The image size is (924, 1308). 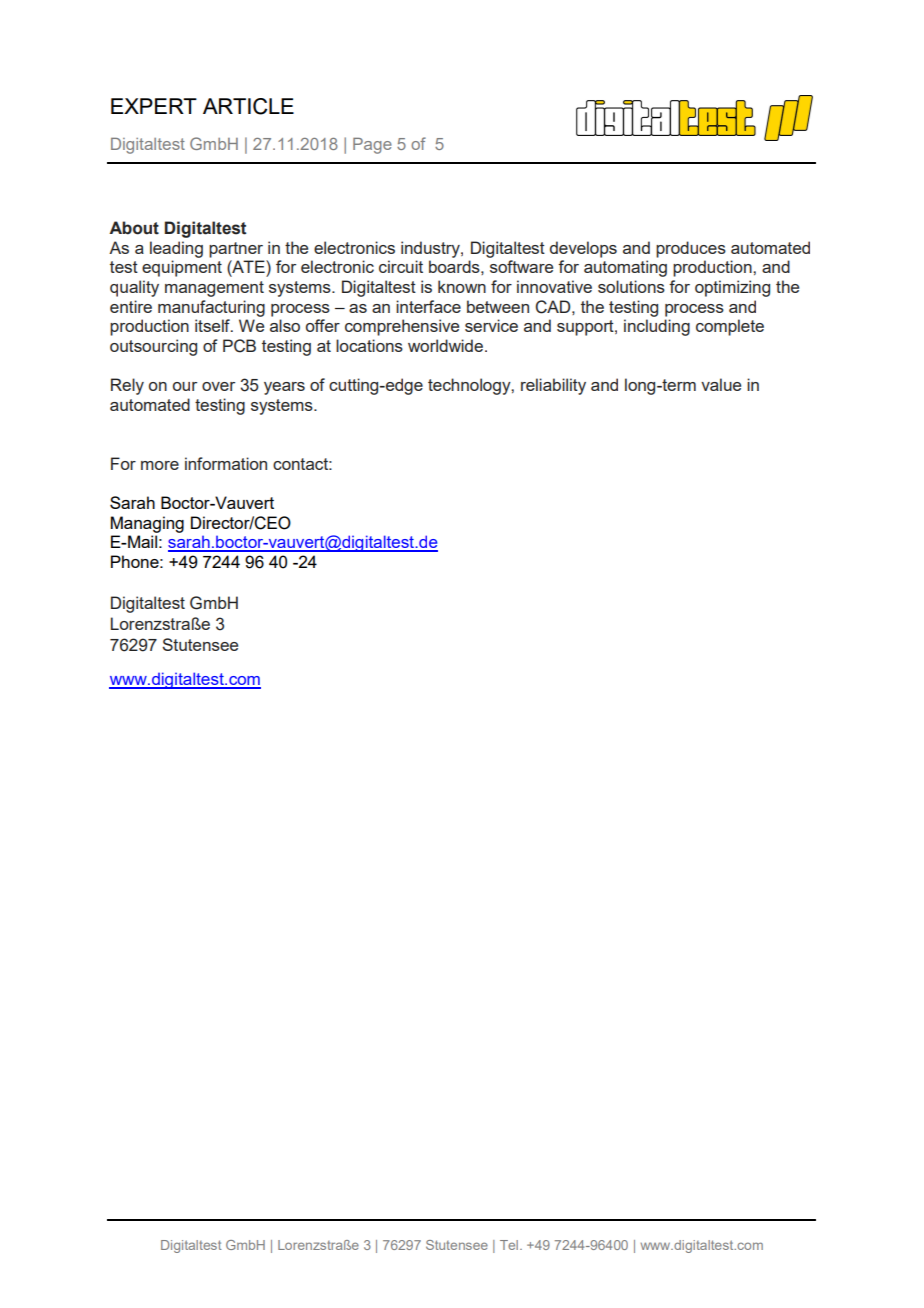 What do you see at coordinates (154, 106) in the screenshot?
I see `EXPERT` at bounding box center [154, 106].
